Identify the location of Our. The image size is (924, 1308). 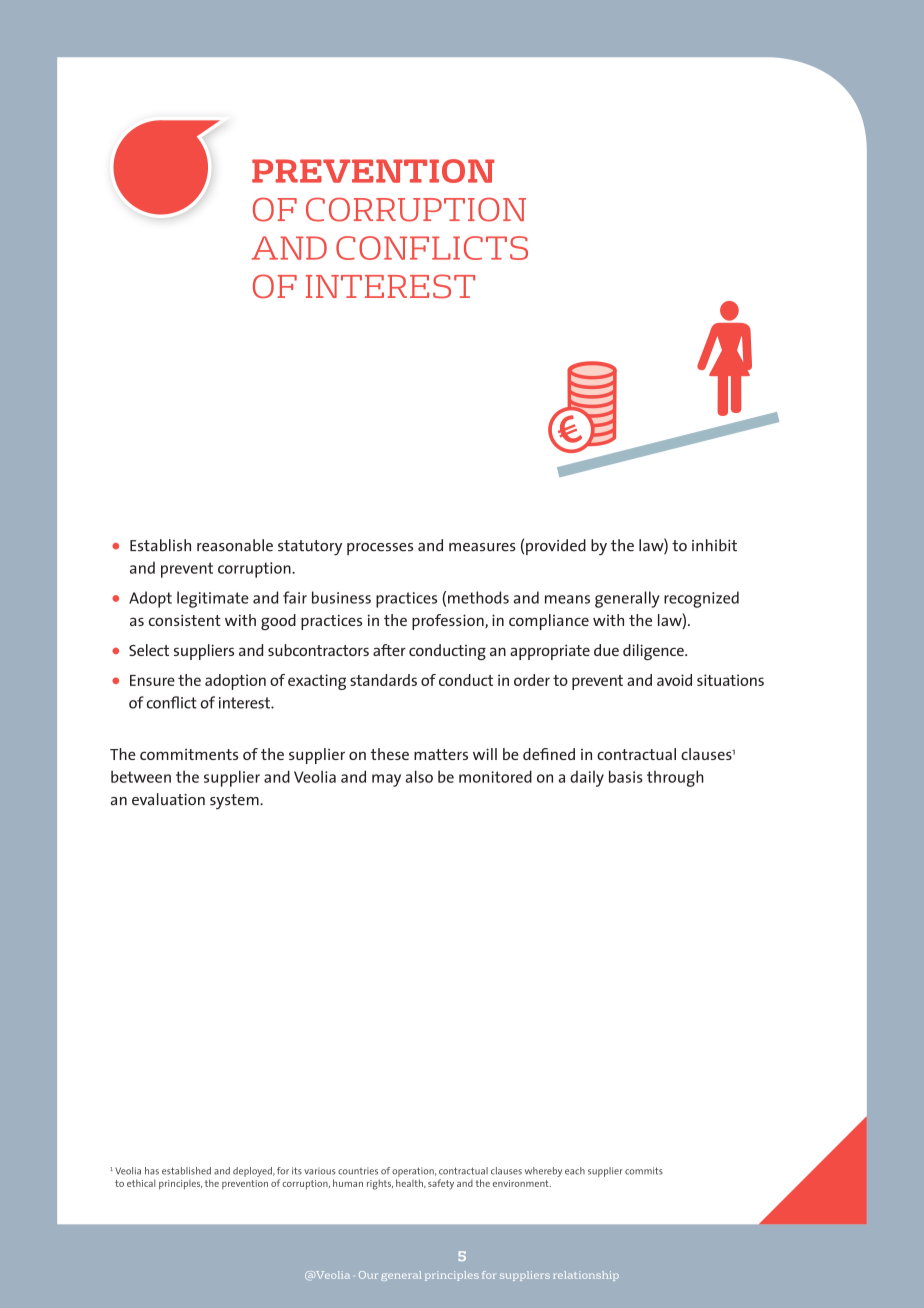
(368, 1275).
